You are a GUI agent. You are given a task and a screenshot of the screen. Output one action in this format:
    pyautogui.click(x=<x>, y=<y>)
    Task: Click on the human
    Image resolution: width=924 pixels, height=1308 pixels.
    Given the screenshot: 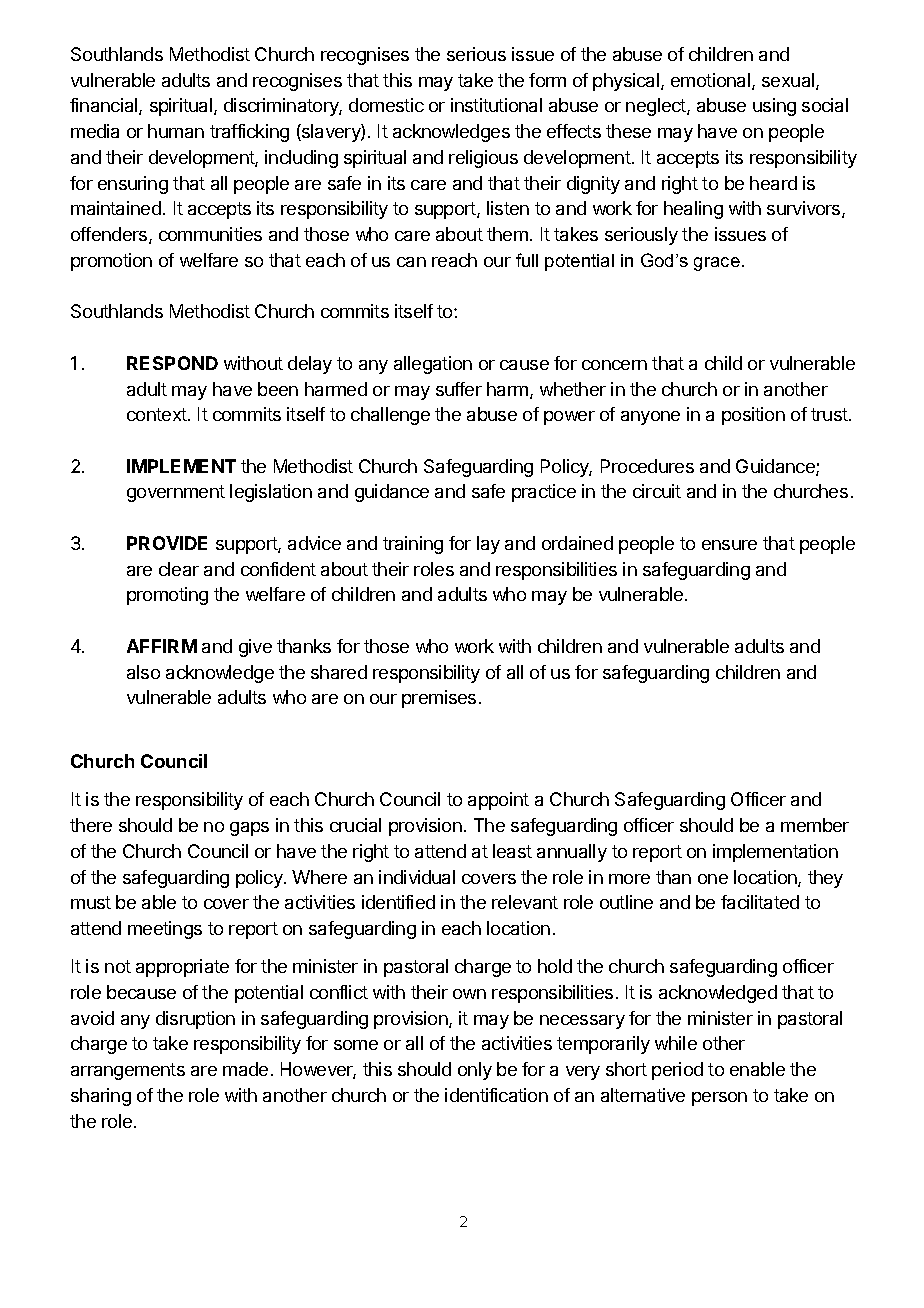 What is the action you would take?
    pyautogui.click(x=176, y=131)
